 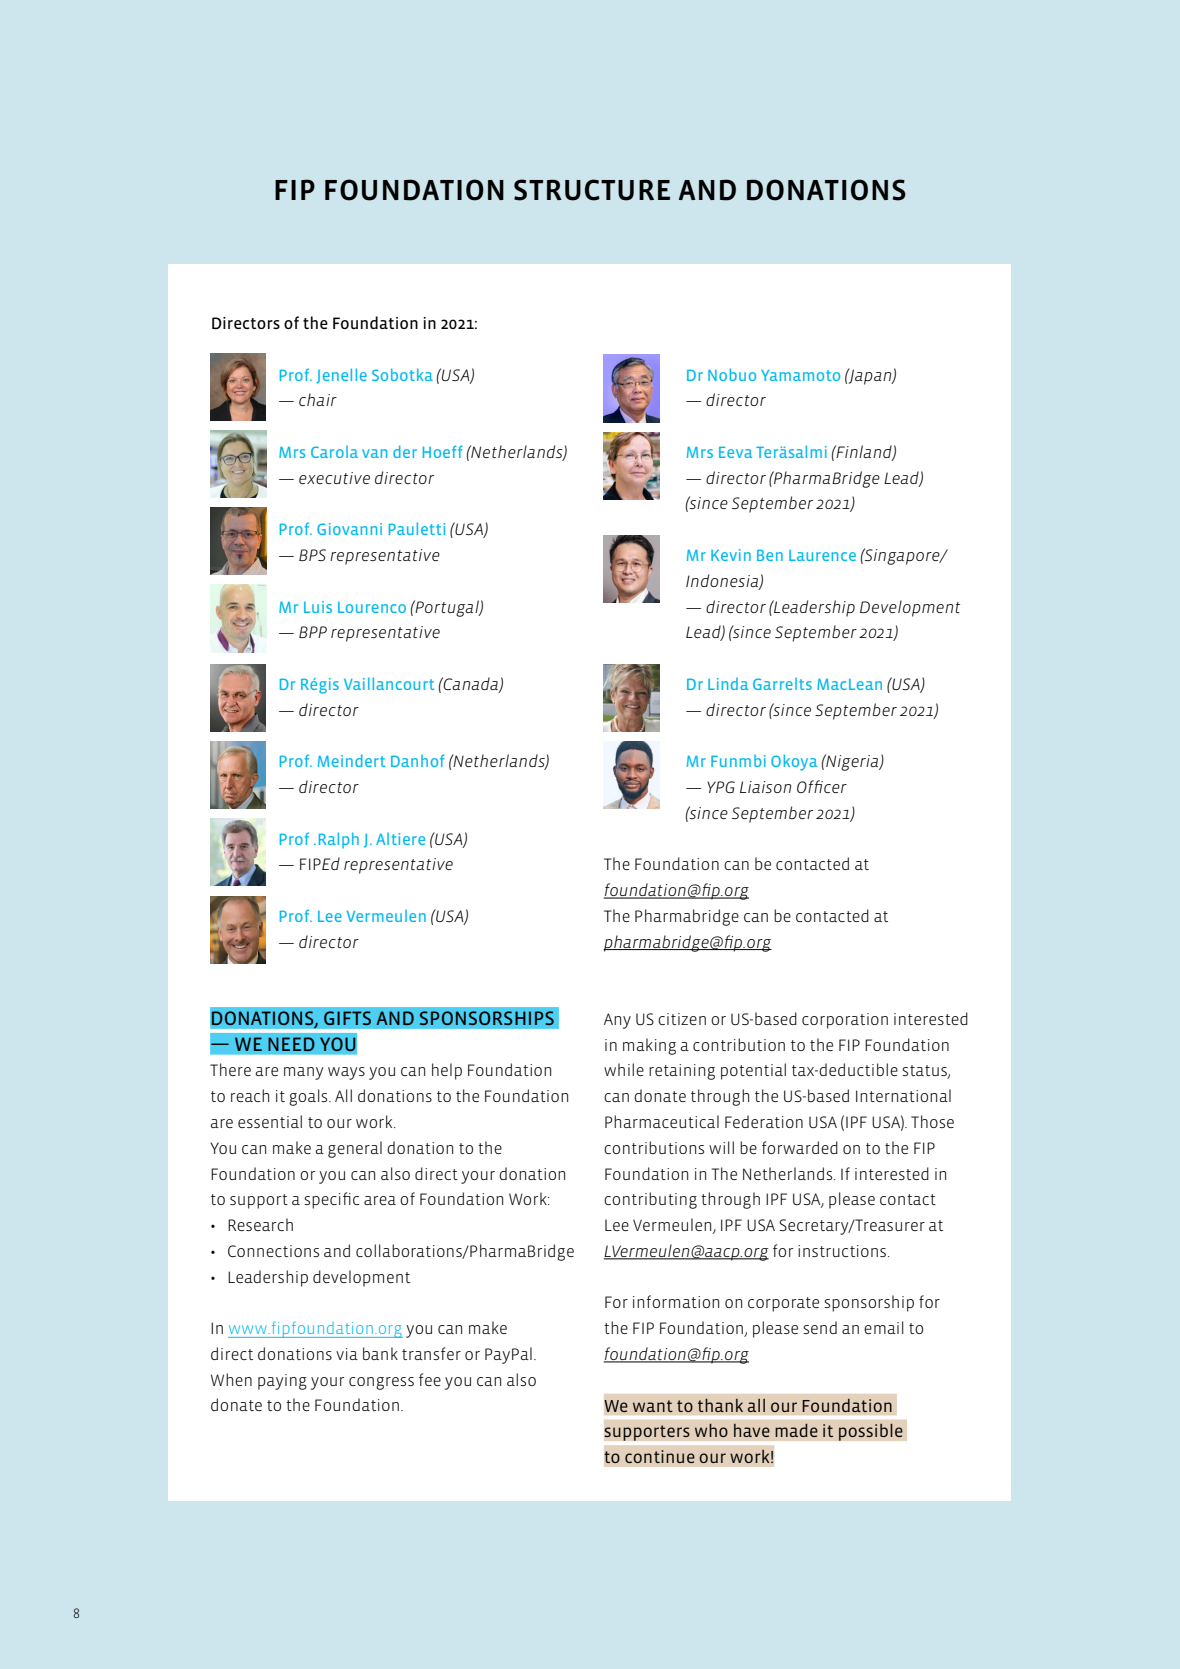 What do you see at coordinates (871, 1432) in the image?
I see `possible` at bounding box center [871, 1432].
